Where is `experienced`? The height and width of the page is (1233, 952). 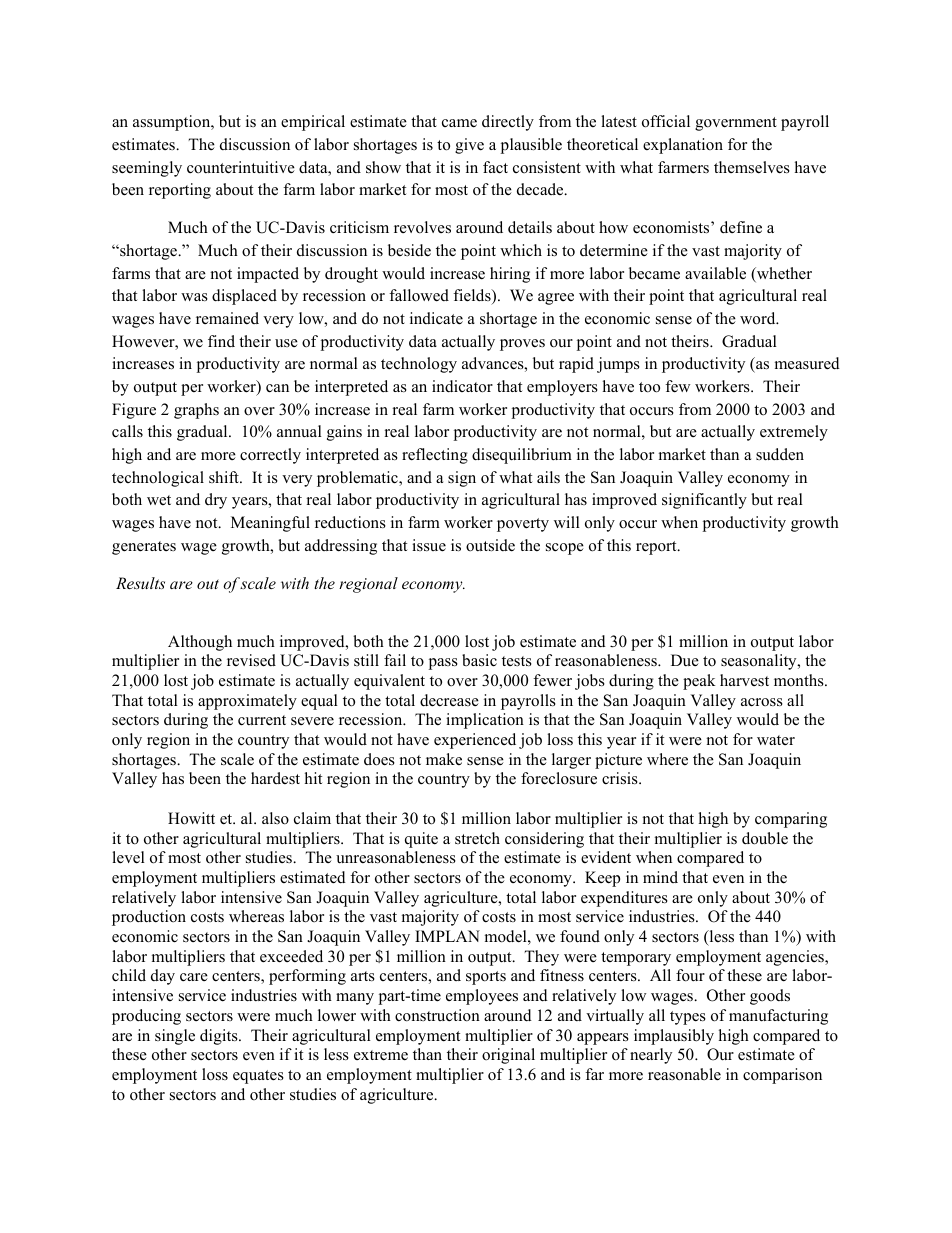
experienced is located at coordinates (475, 741).
